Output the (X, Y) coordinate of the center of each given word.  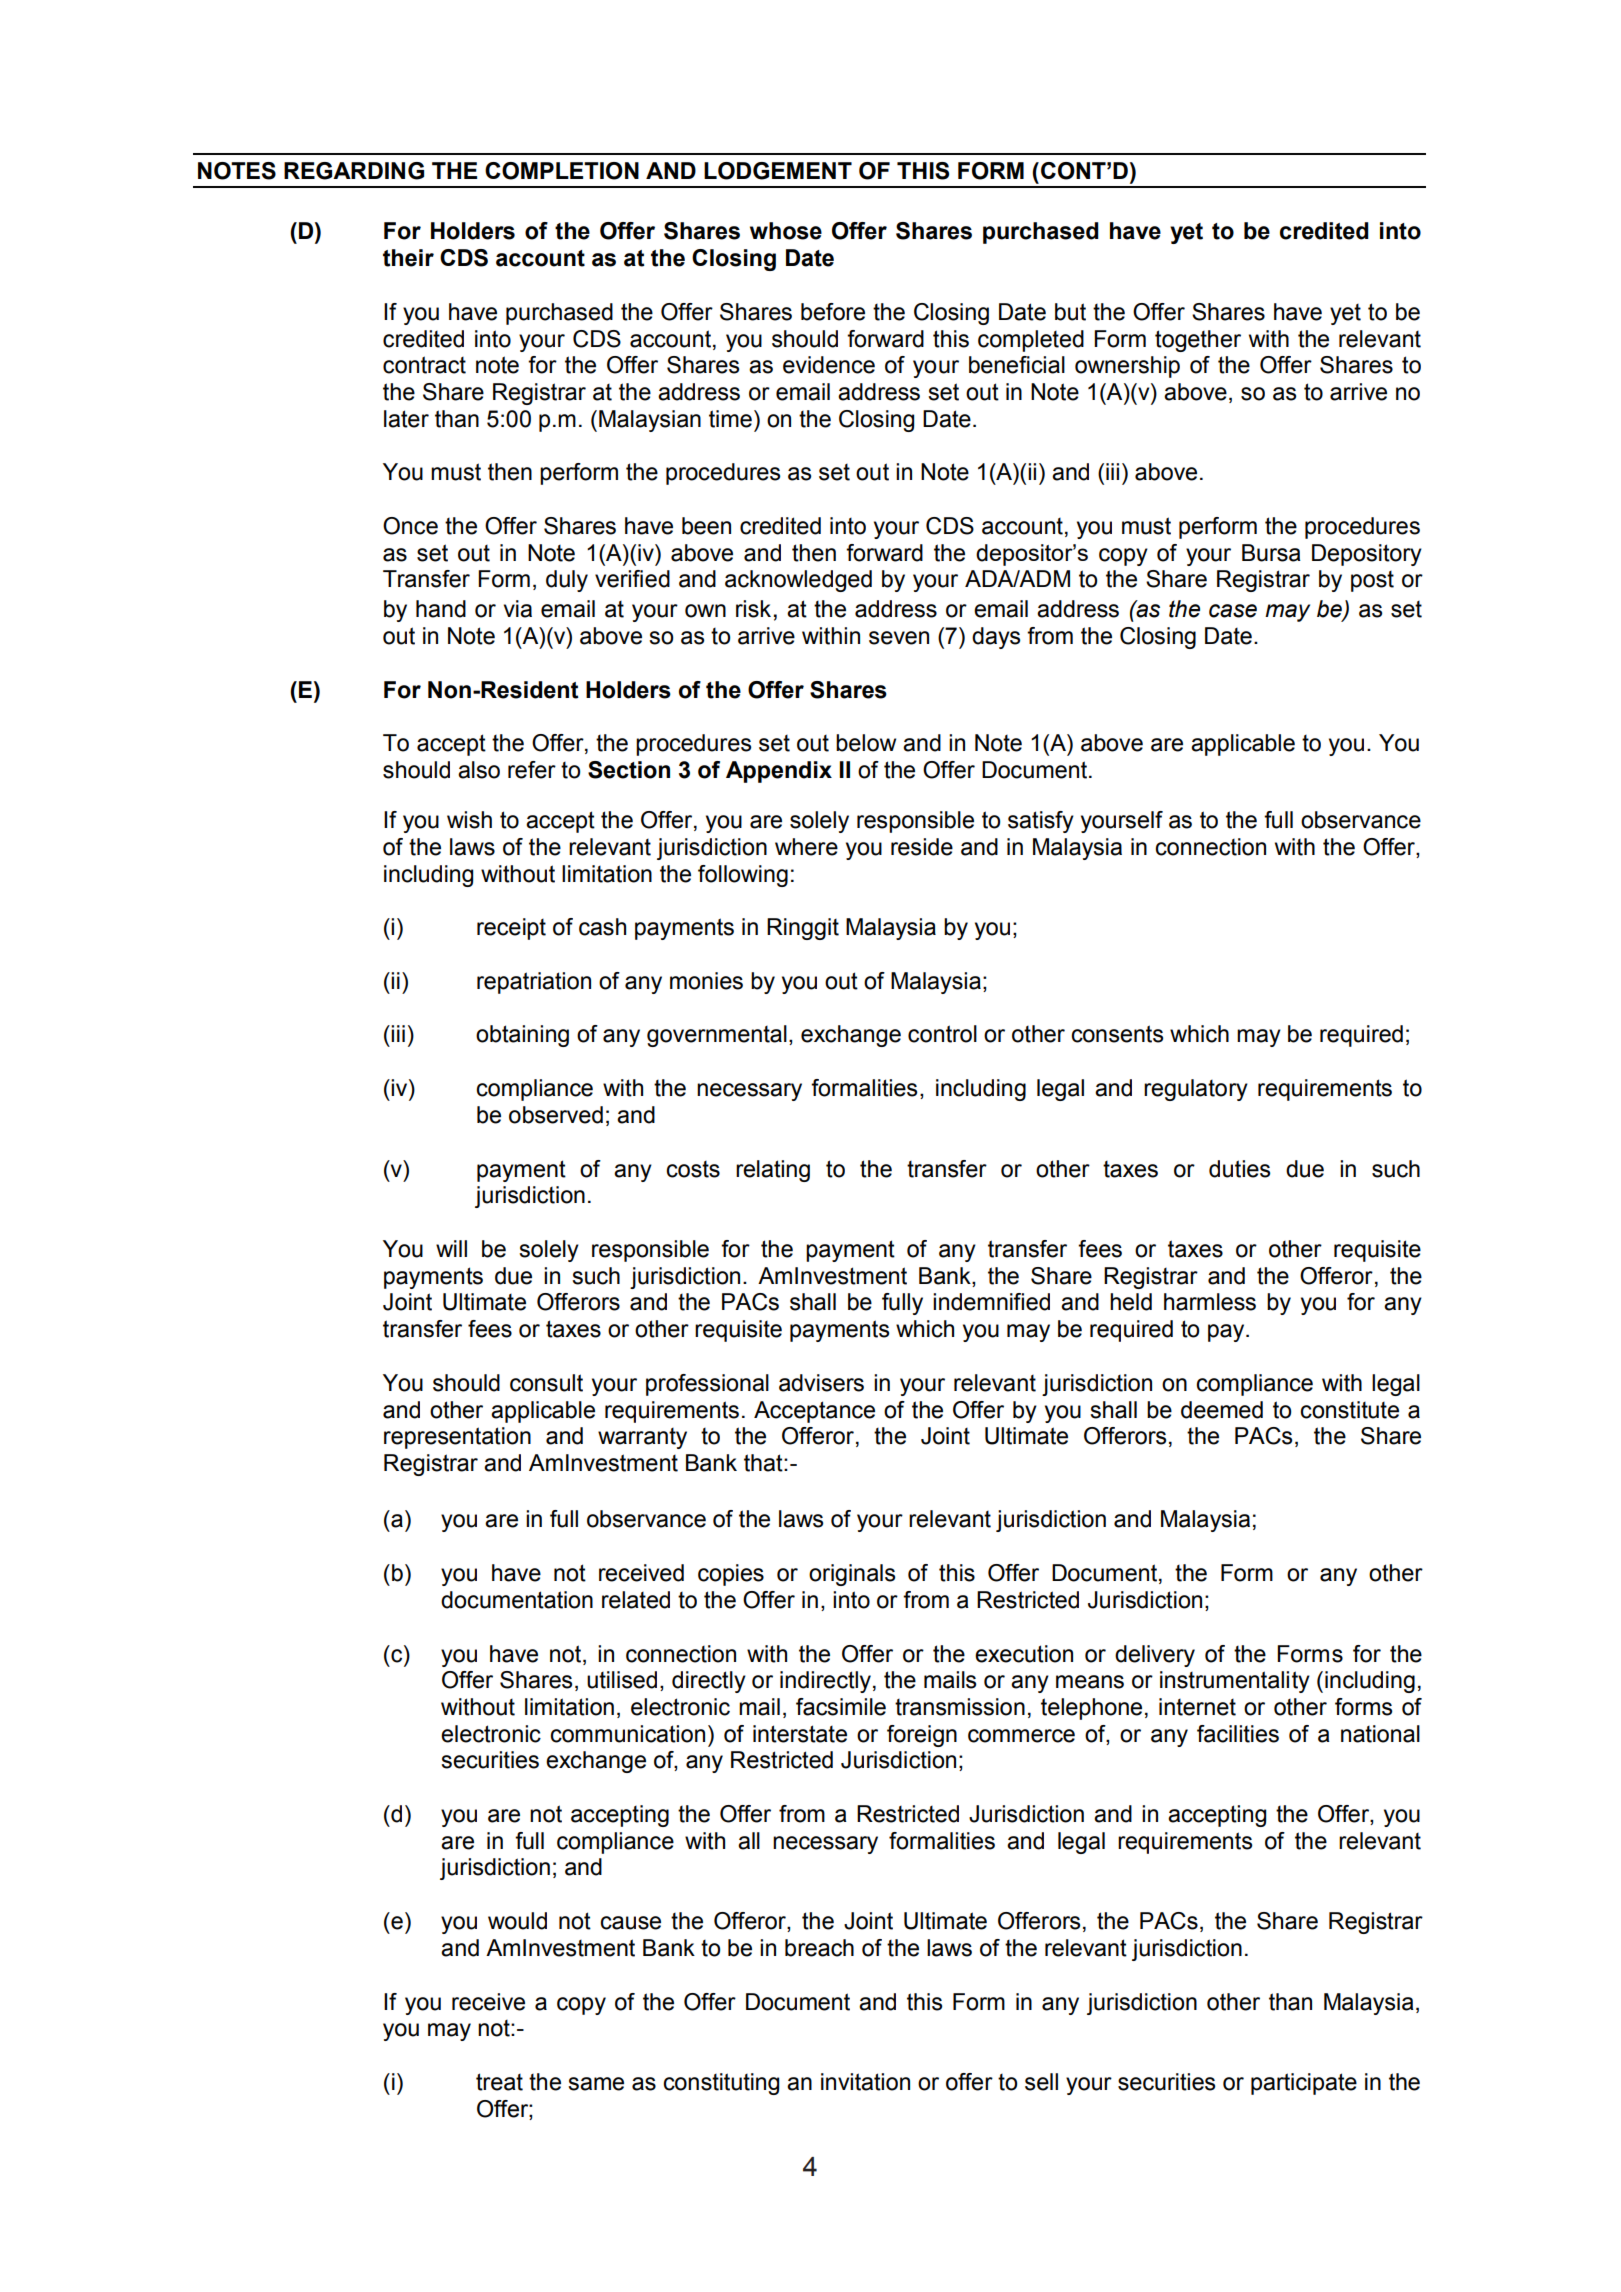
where (806, 847)
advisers (821, 1383)
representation (457, 1438)
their (408, 258)
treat (499, 2082)
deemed (1222, 1410)
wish (469, 820)
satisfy (1041, 822)
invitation (865, 2082)
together (1198, 341)
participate (1304, 2084)
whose (786, 231)
